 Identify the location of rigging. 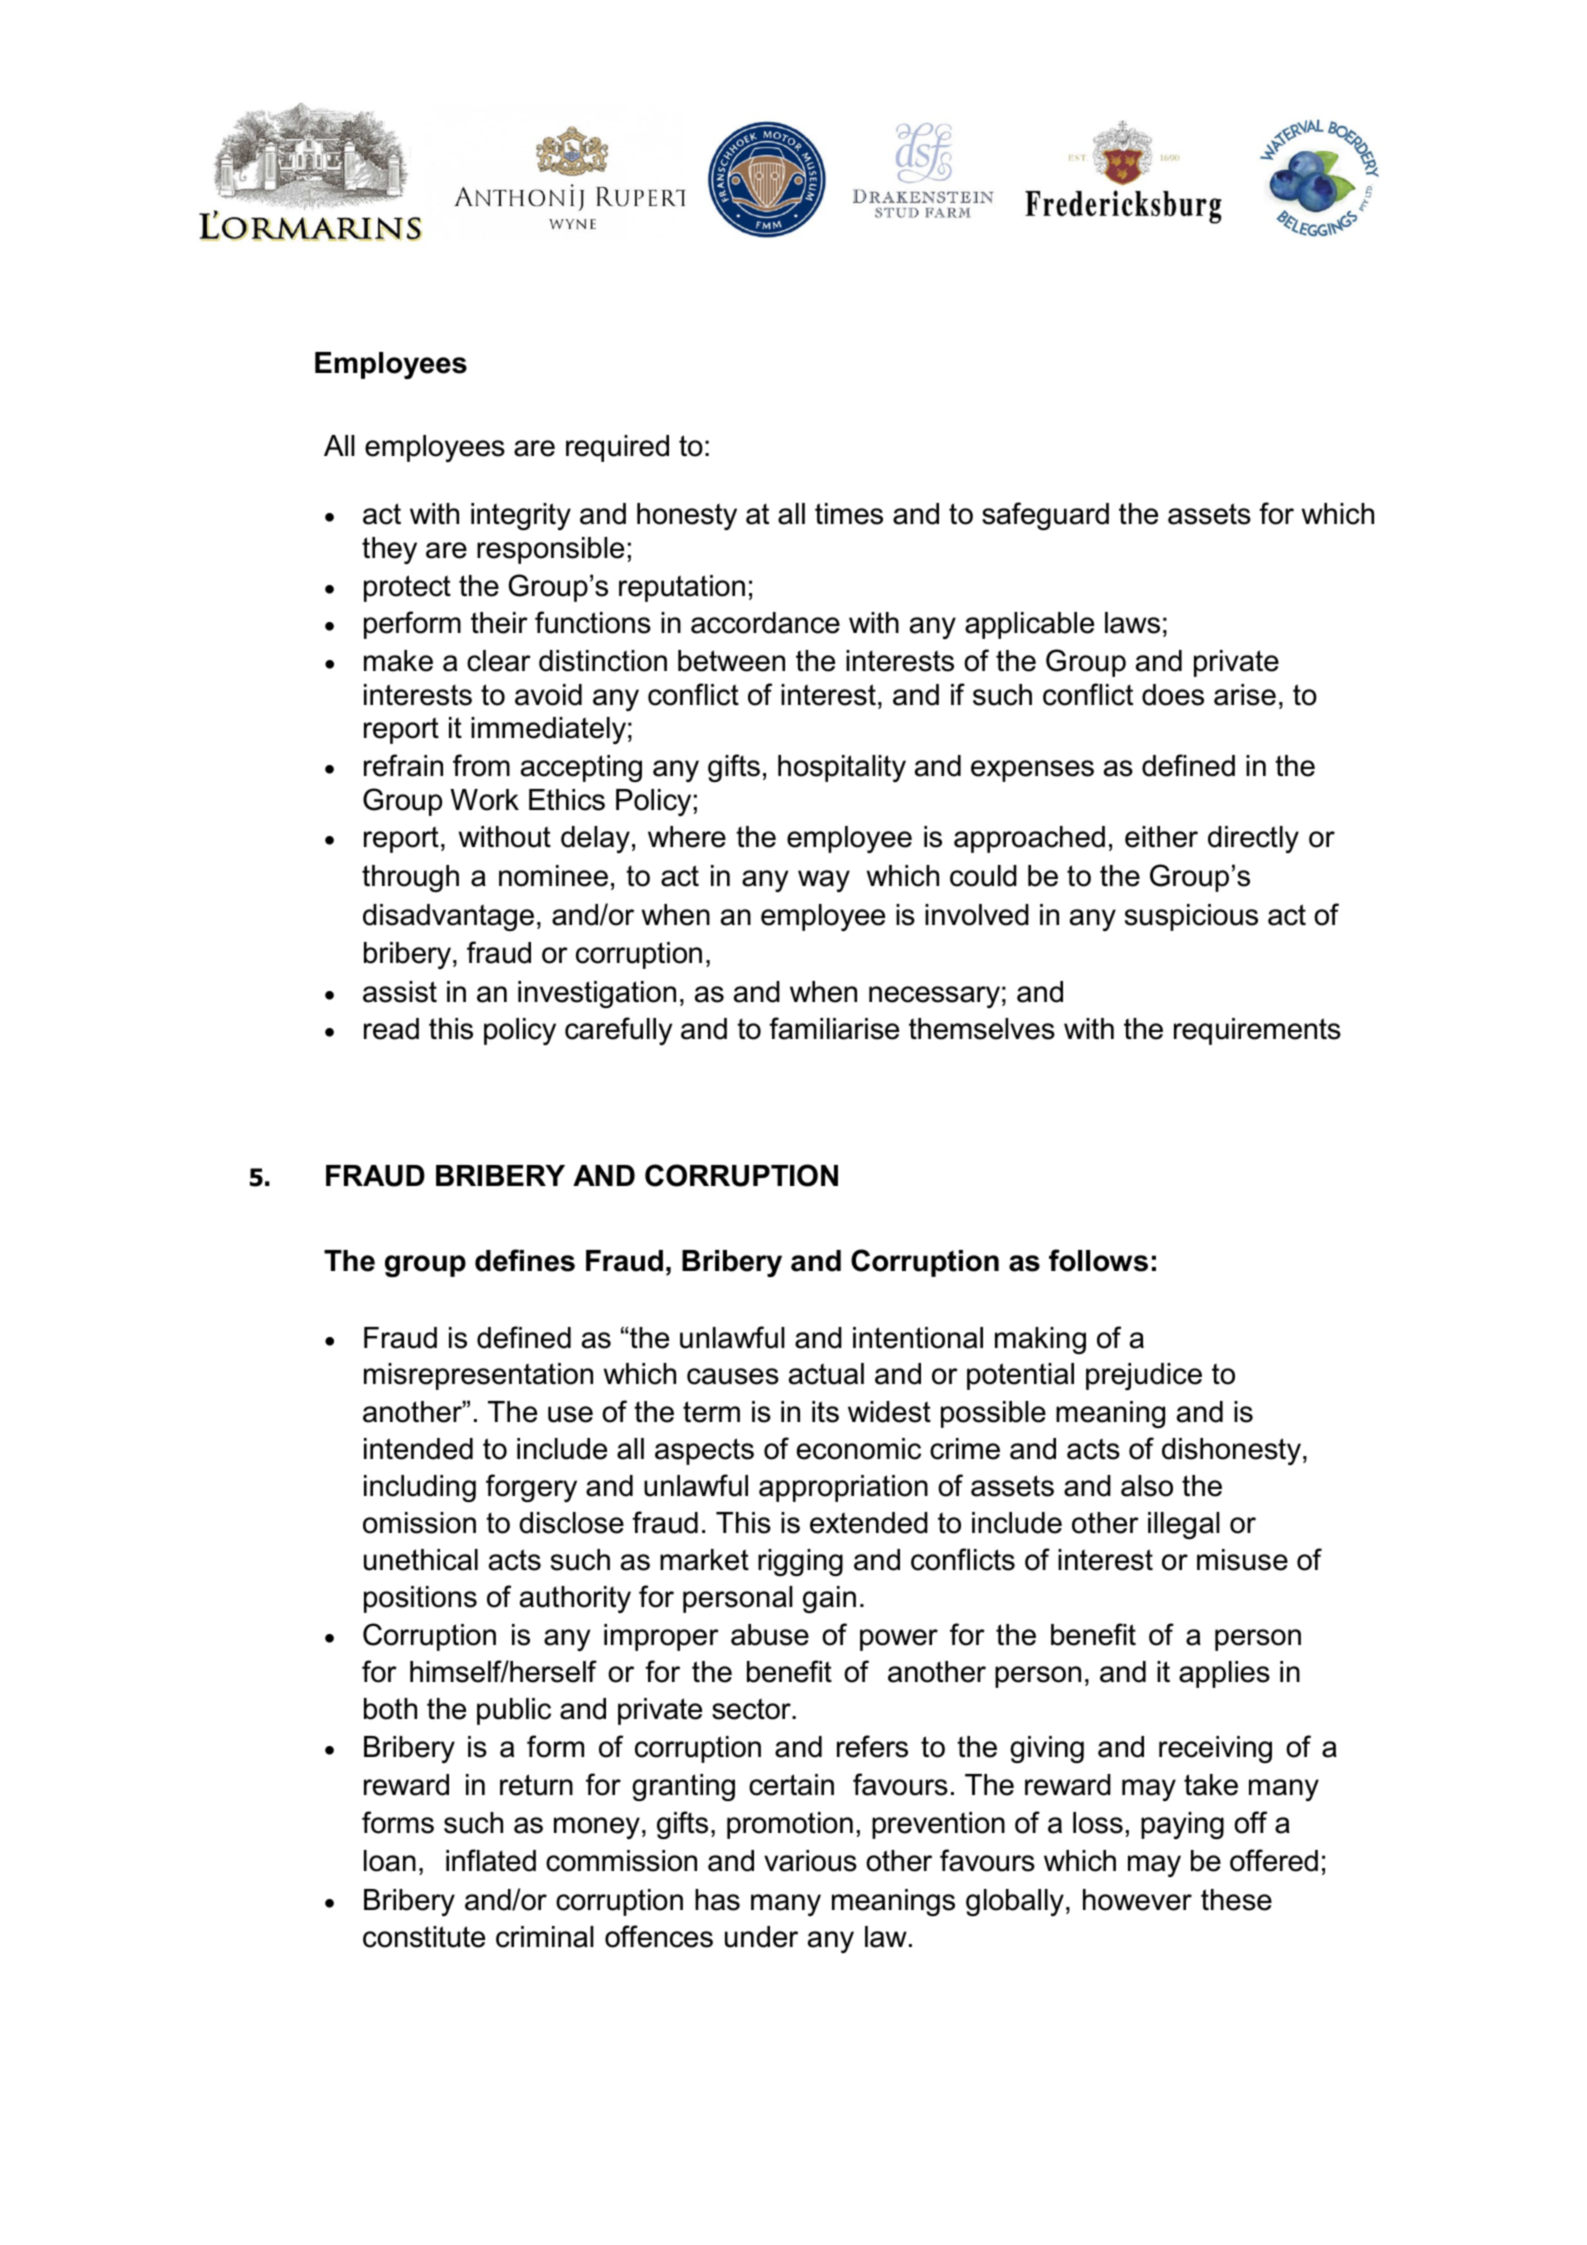
(800, 1562).
